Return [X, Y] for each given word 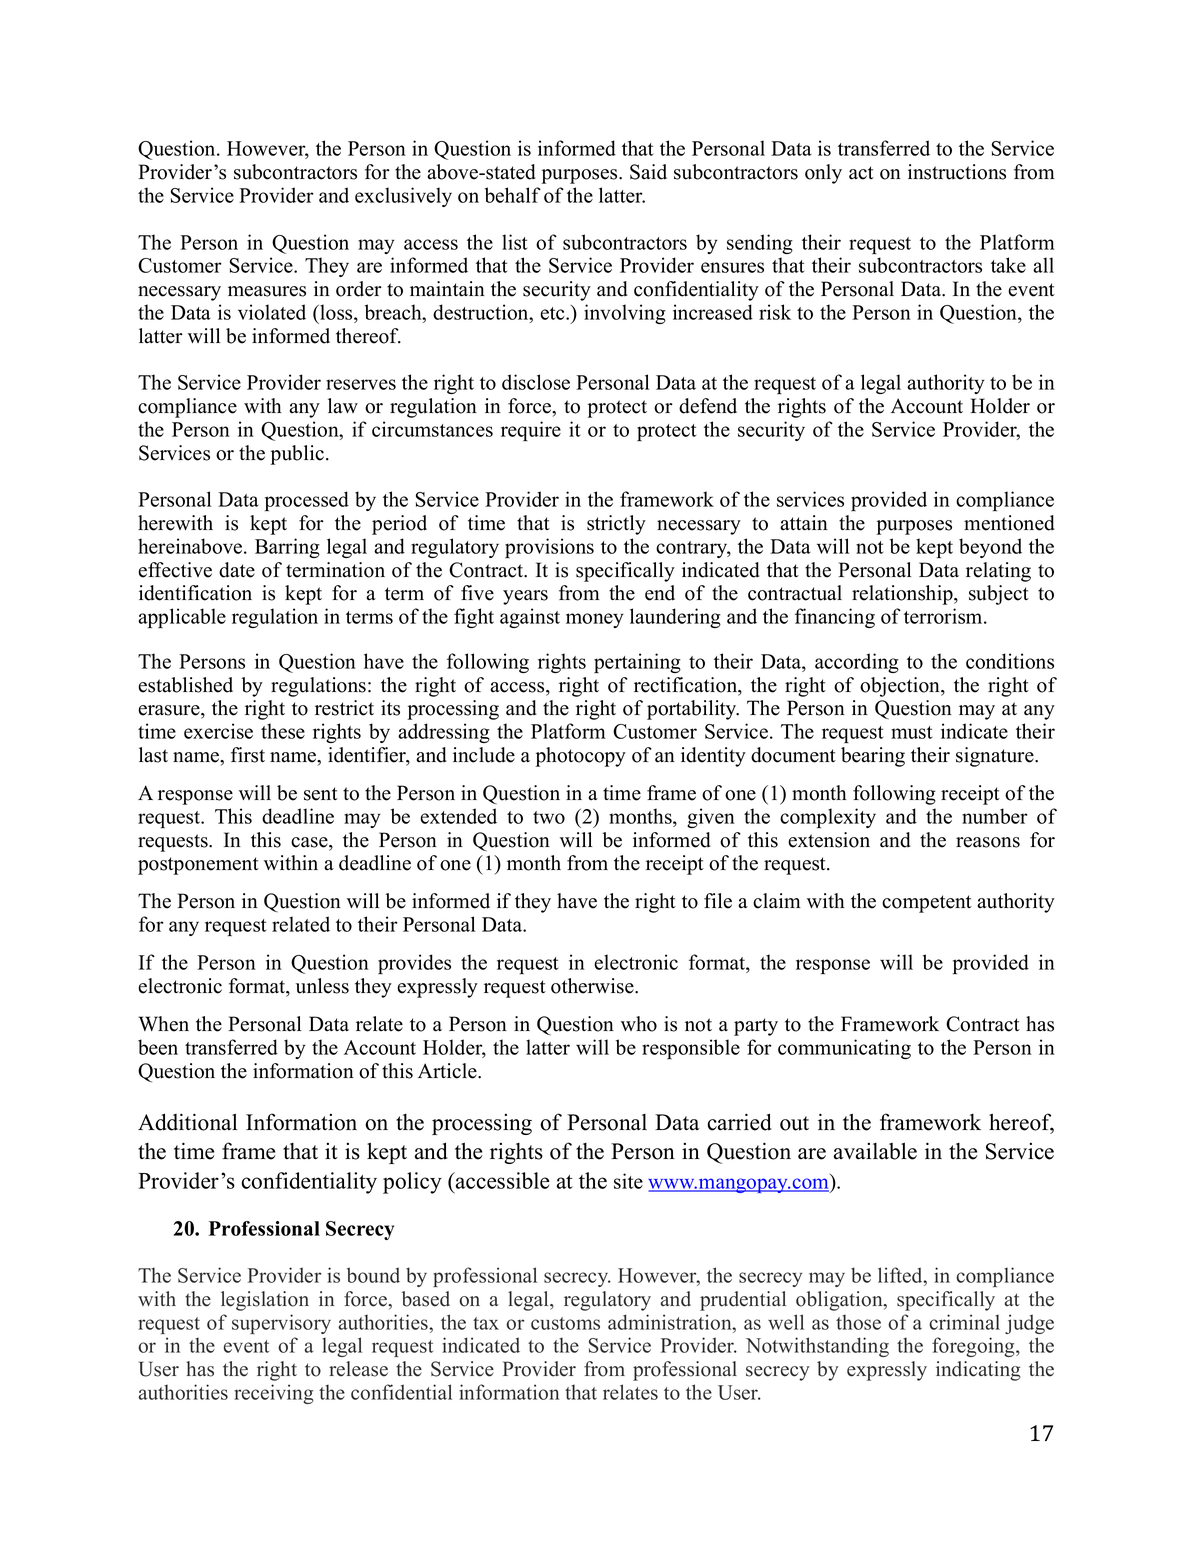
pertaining [637, 663]
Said [648, 172]
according [857, 663]
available [875, 1151]
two [549, 817]
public [297, 455]
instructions [957, 172]
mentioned [1009, 523]
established [185, 685]
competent [927, 904]
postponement [198, 866]
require [531, 431]
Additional [188, 1122]
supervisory [281, 1324]
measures [267, 291]
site [628, 1181]
